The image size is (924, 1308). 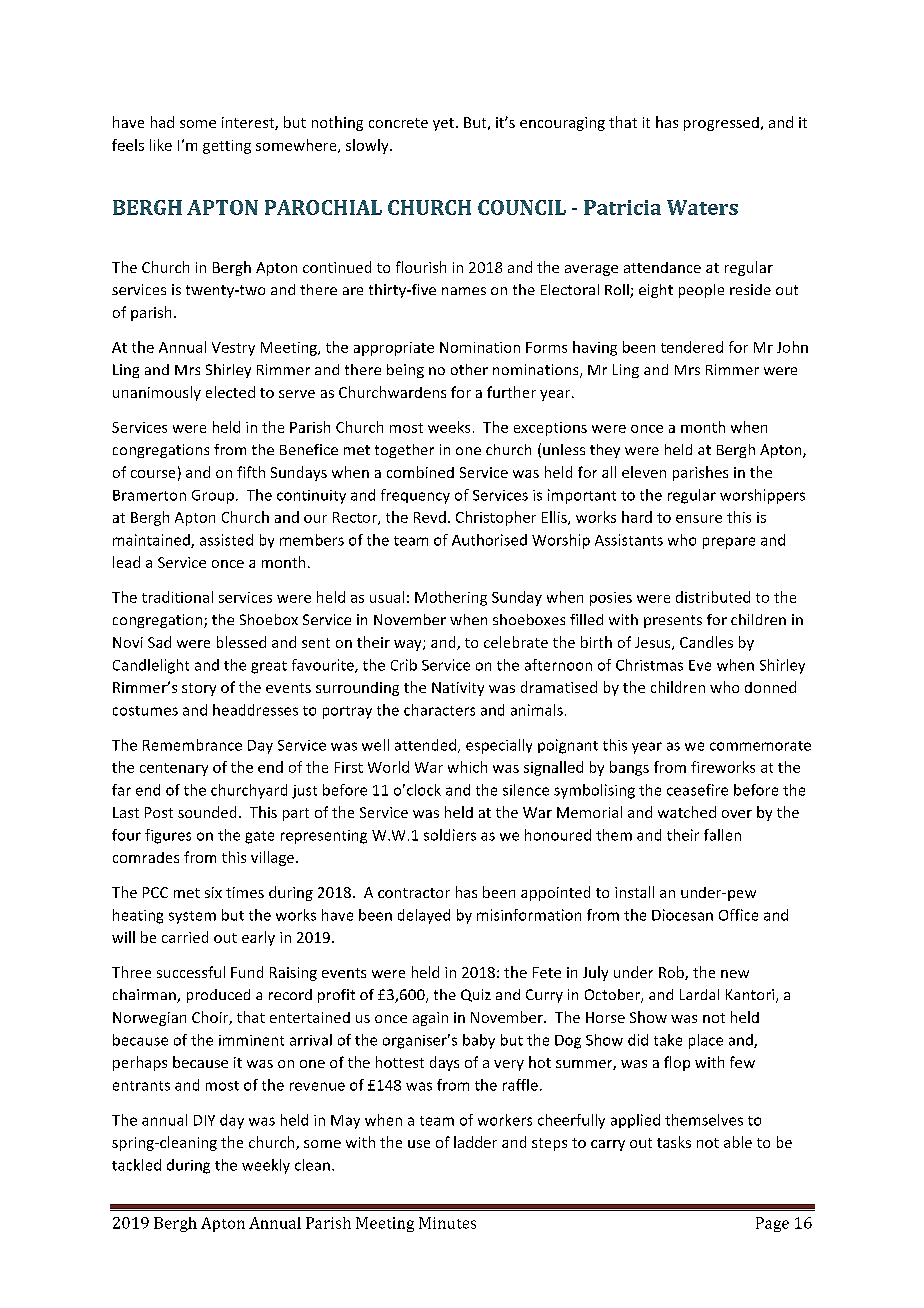 What do you see at coordinates (266, 1166) in the document?
I see `weekly` at bounding box center [266, 1166].
